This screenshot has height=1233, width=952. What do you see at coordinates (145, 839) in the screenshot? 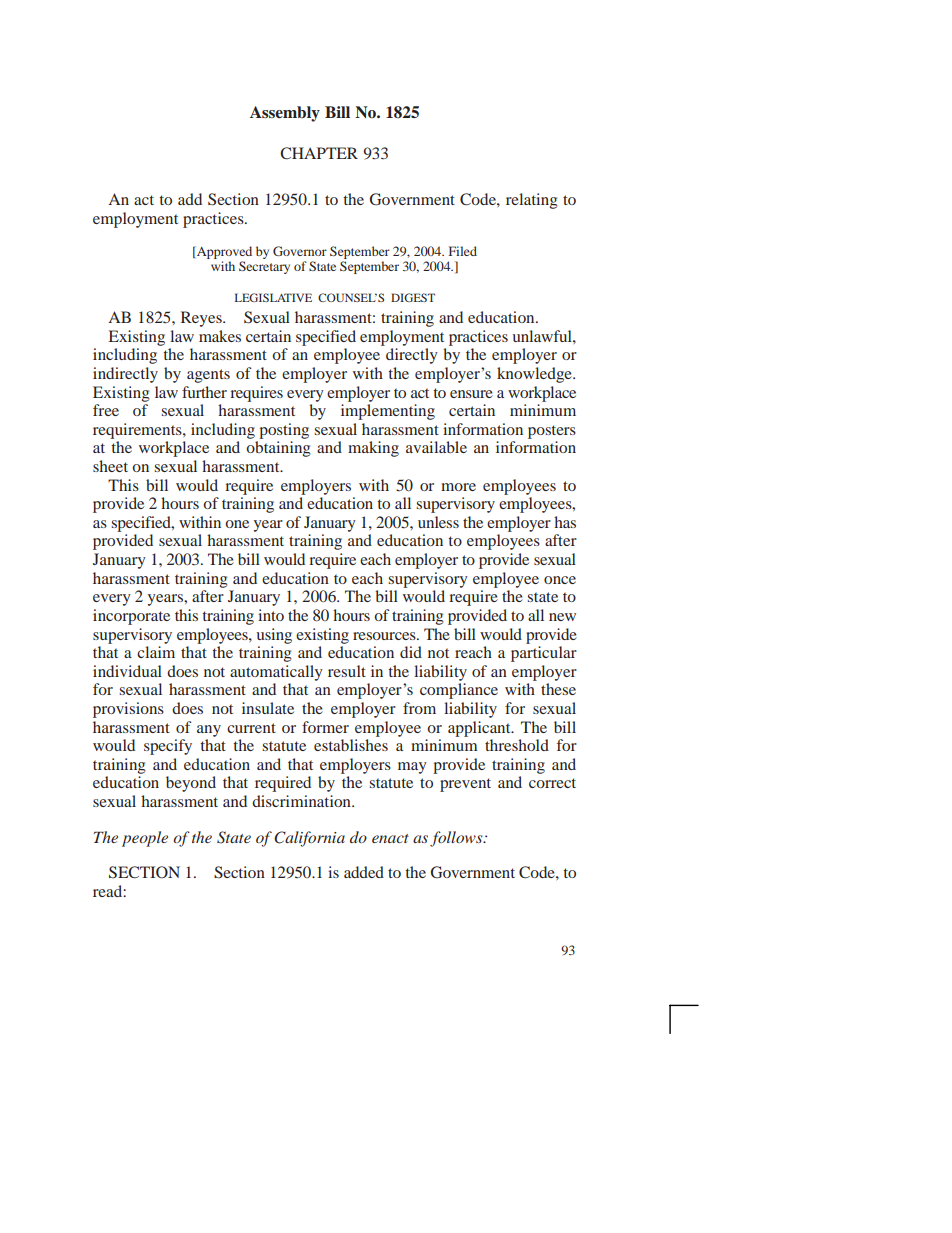
I see `people` at bounding box center [145, 839].
